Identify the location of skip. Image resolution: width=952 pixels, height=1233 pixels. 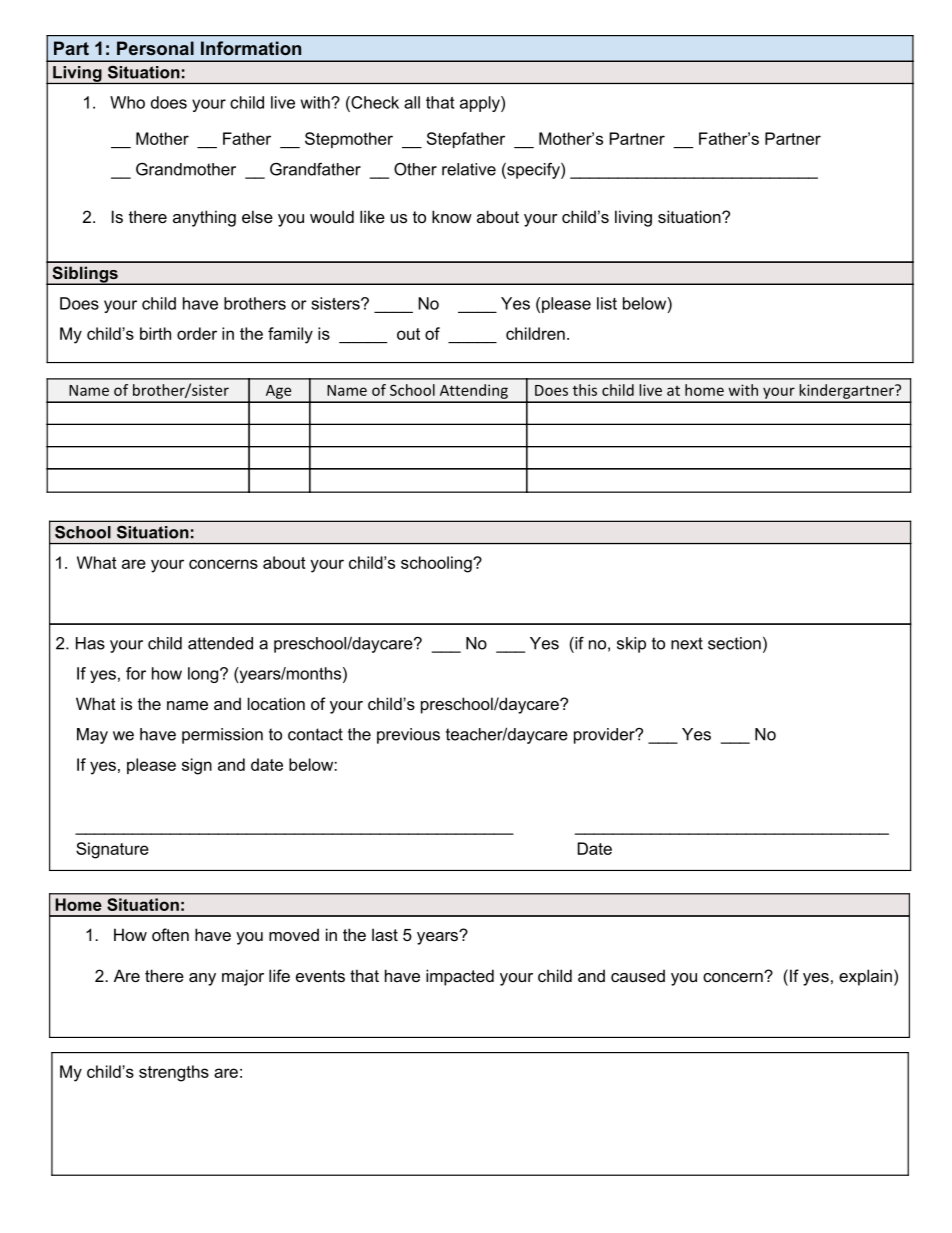
(631, 645).
